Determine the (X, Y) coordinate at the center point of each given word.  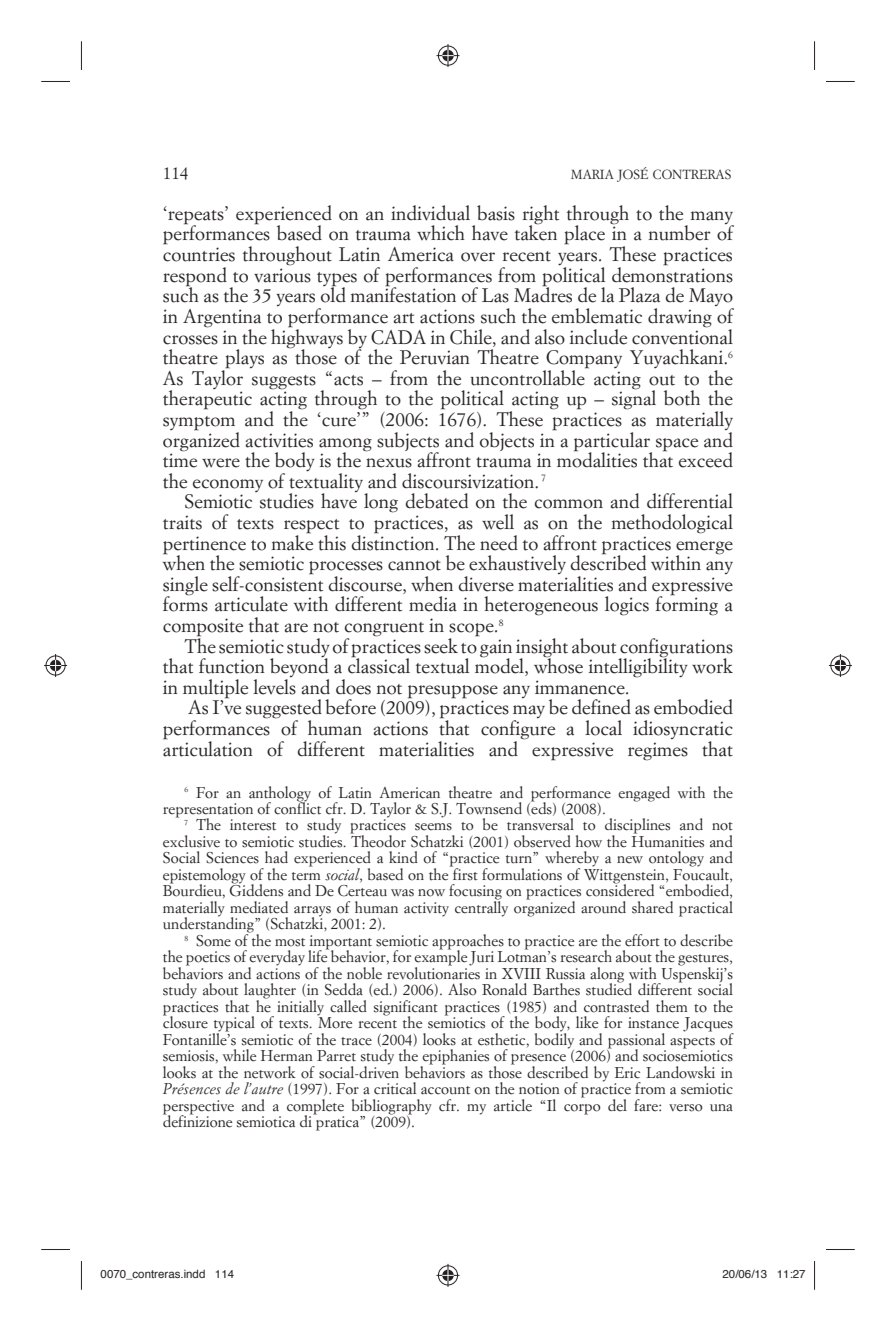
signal (634, 399)
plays (243, 360)
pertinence (204, 546)
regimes (658, 751)
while (239, 1055)
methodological (672, 524)
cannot (414, 565)
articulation (208, 747)
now (431, 893)
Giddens (256, 889)
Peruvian (435, 357)
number (679, 233)
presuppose (453, 693)
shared (652, 907)
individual (430, 213)
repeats (196, 217)
